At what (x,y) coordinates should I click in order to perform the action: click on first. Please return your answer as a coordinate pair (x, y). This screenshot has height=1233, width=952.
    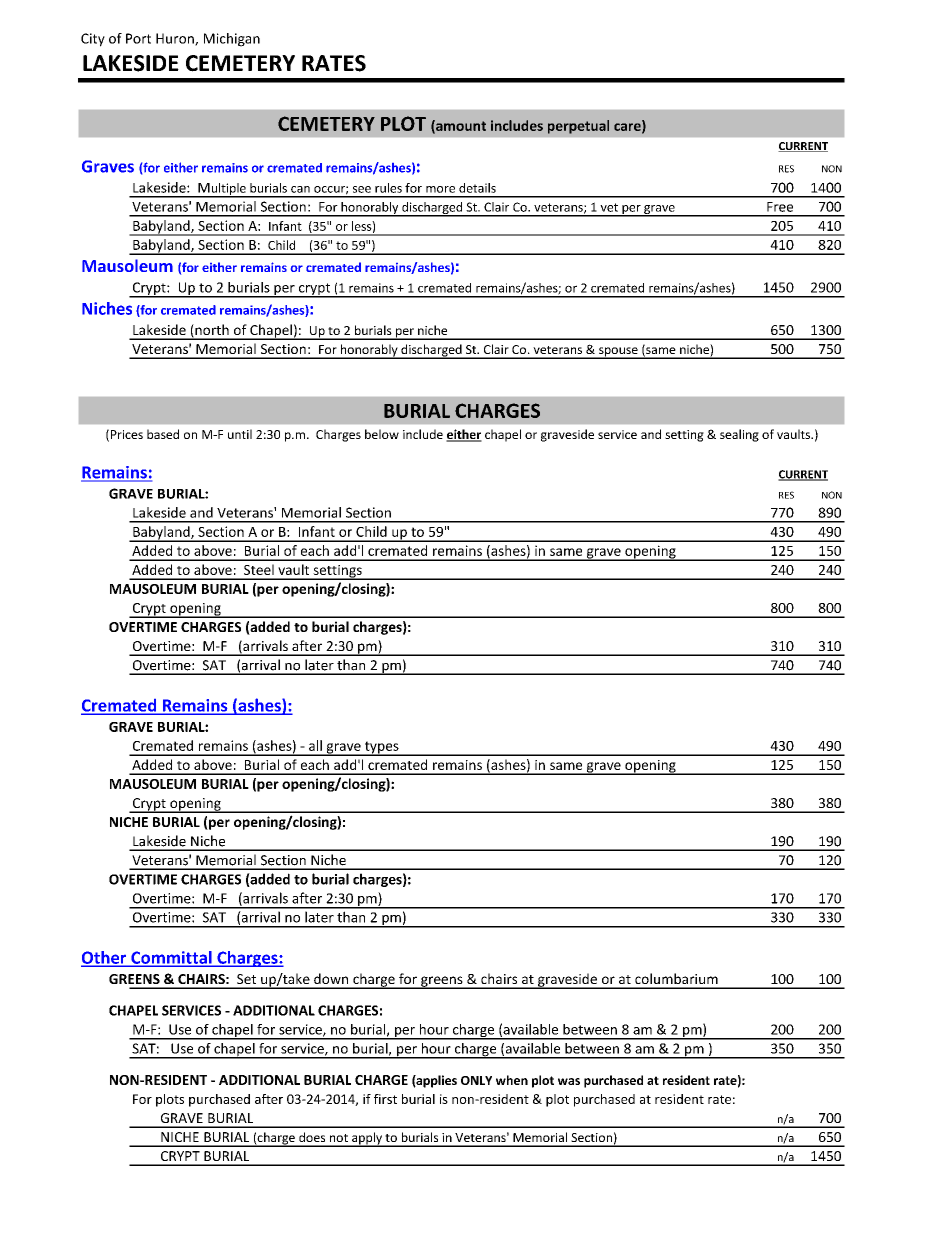
    Looking at the image, I should click on (385, 1099).
